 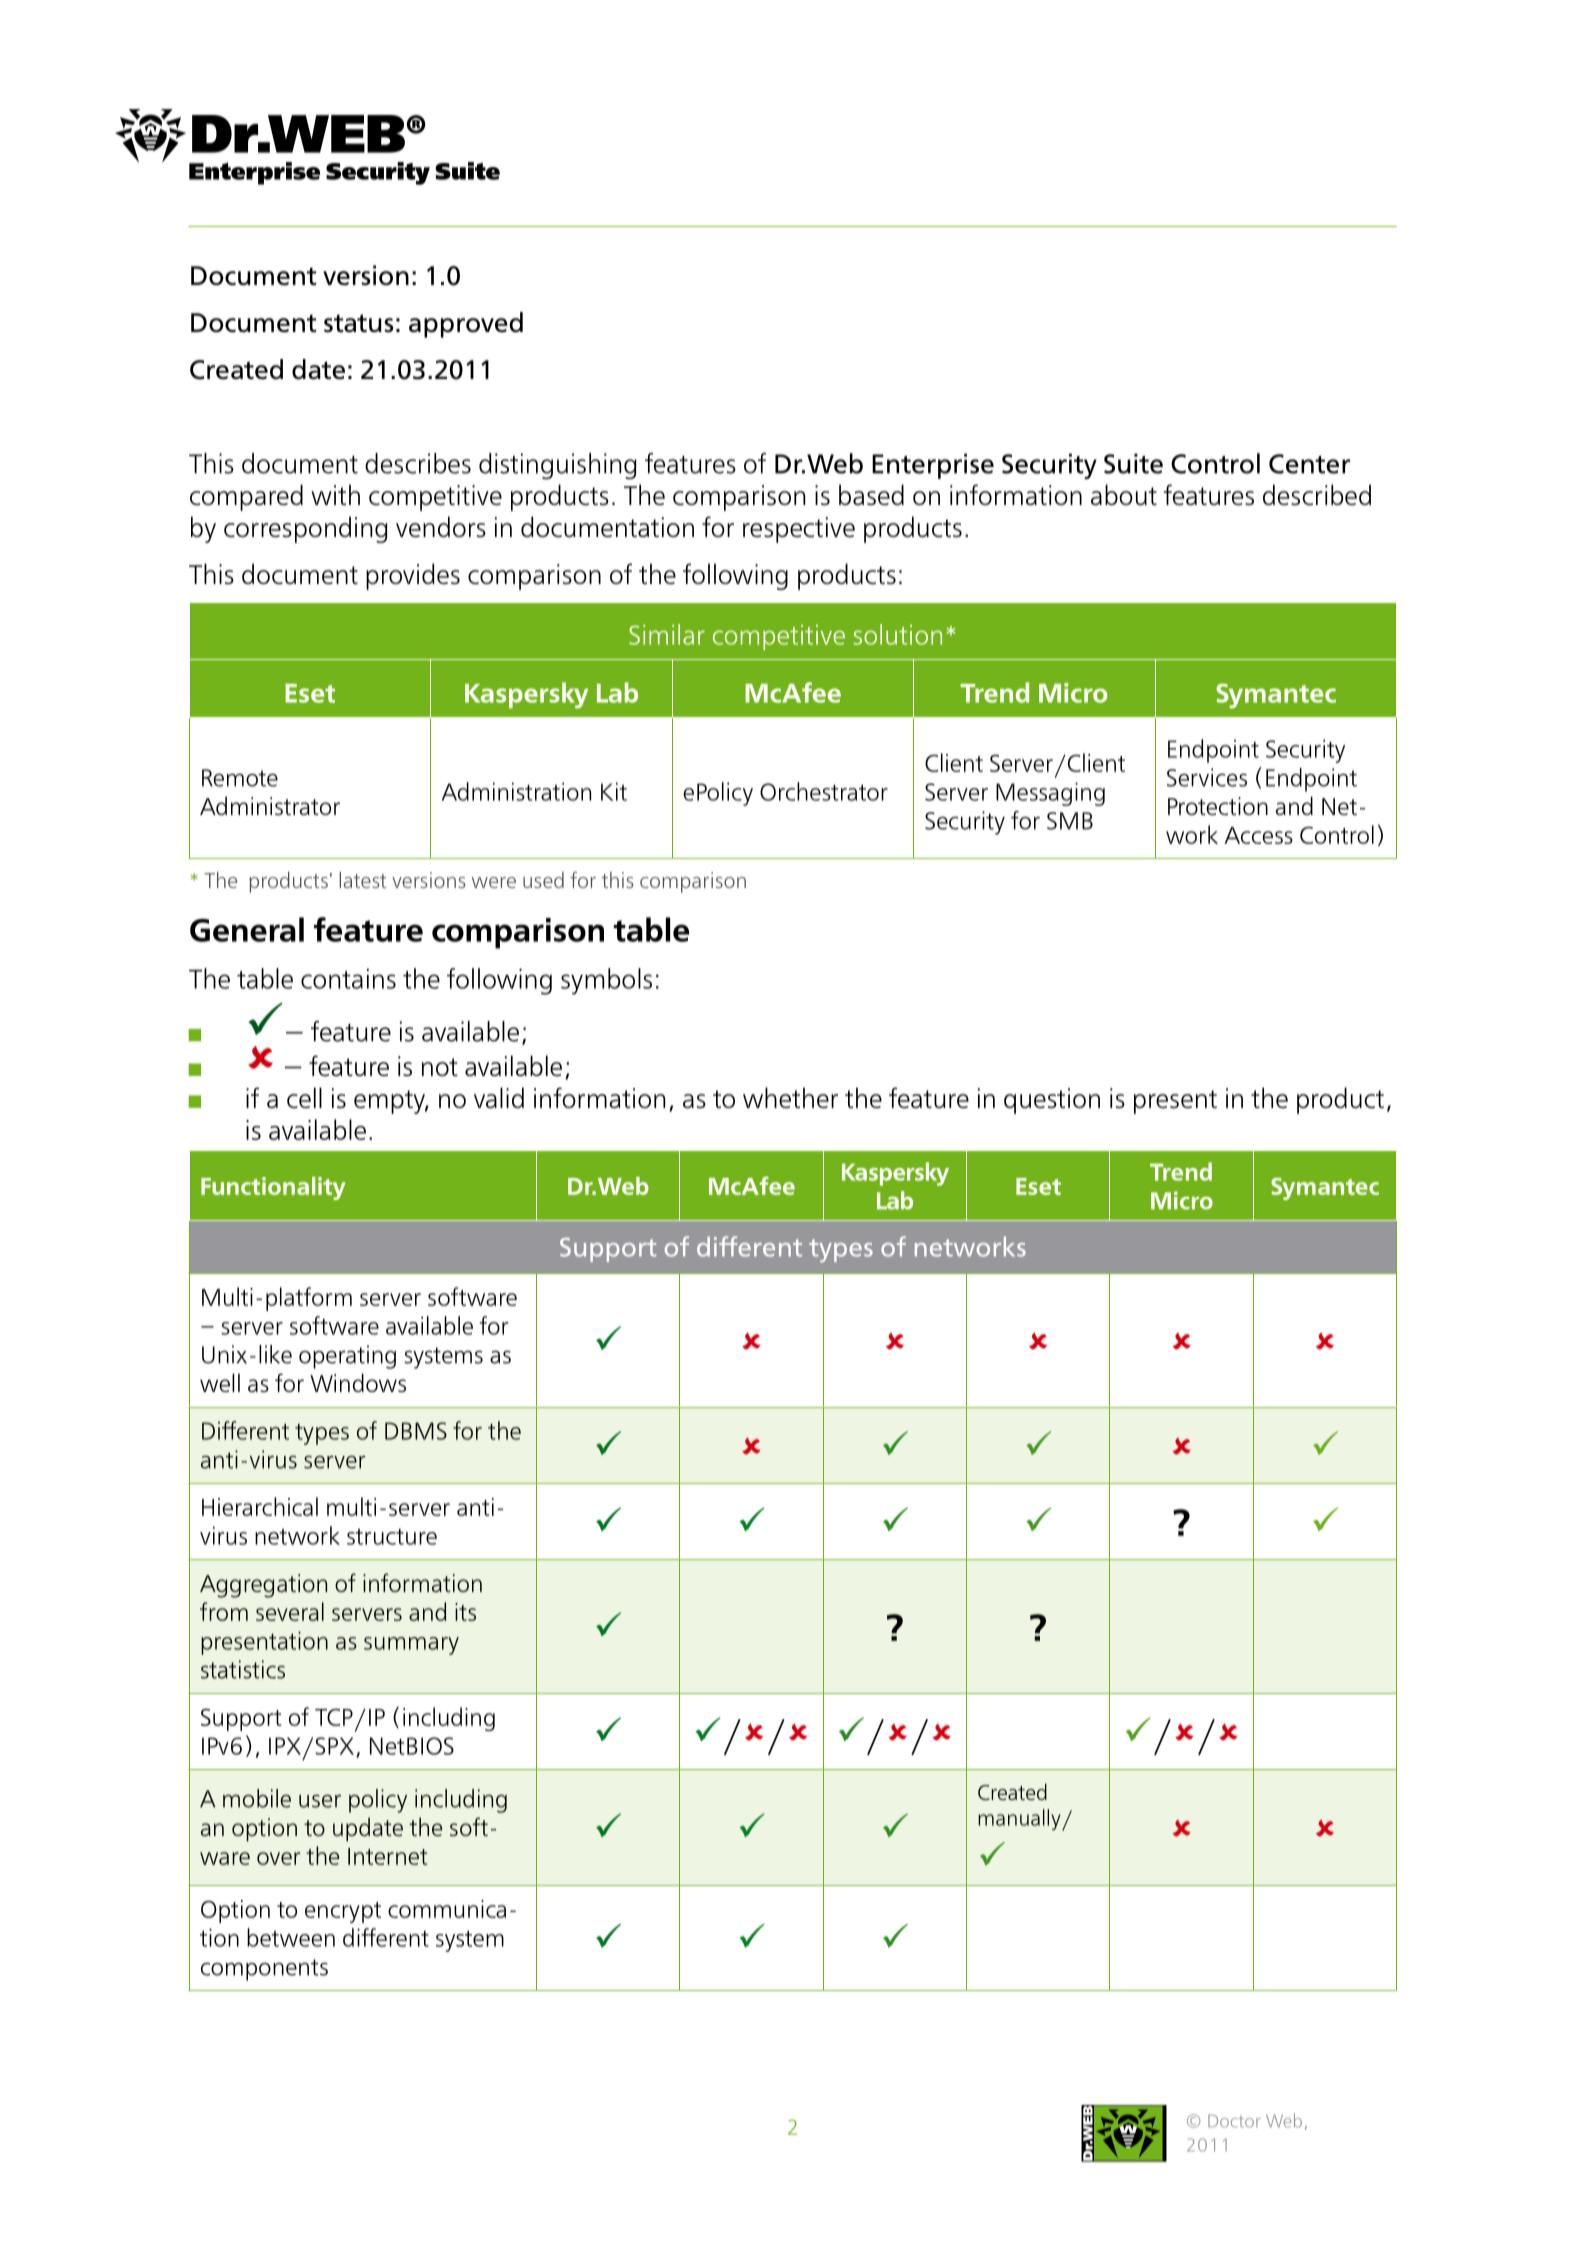 What do you see at coordinates (358, 323) in the page?
I see `status` at bounding box center [358, 323].
